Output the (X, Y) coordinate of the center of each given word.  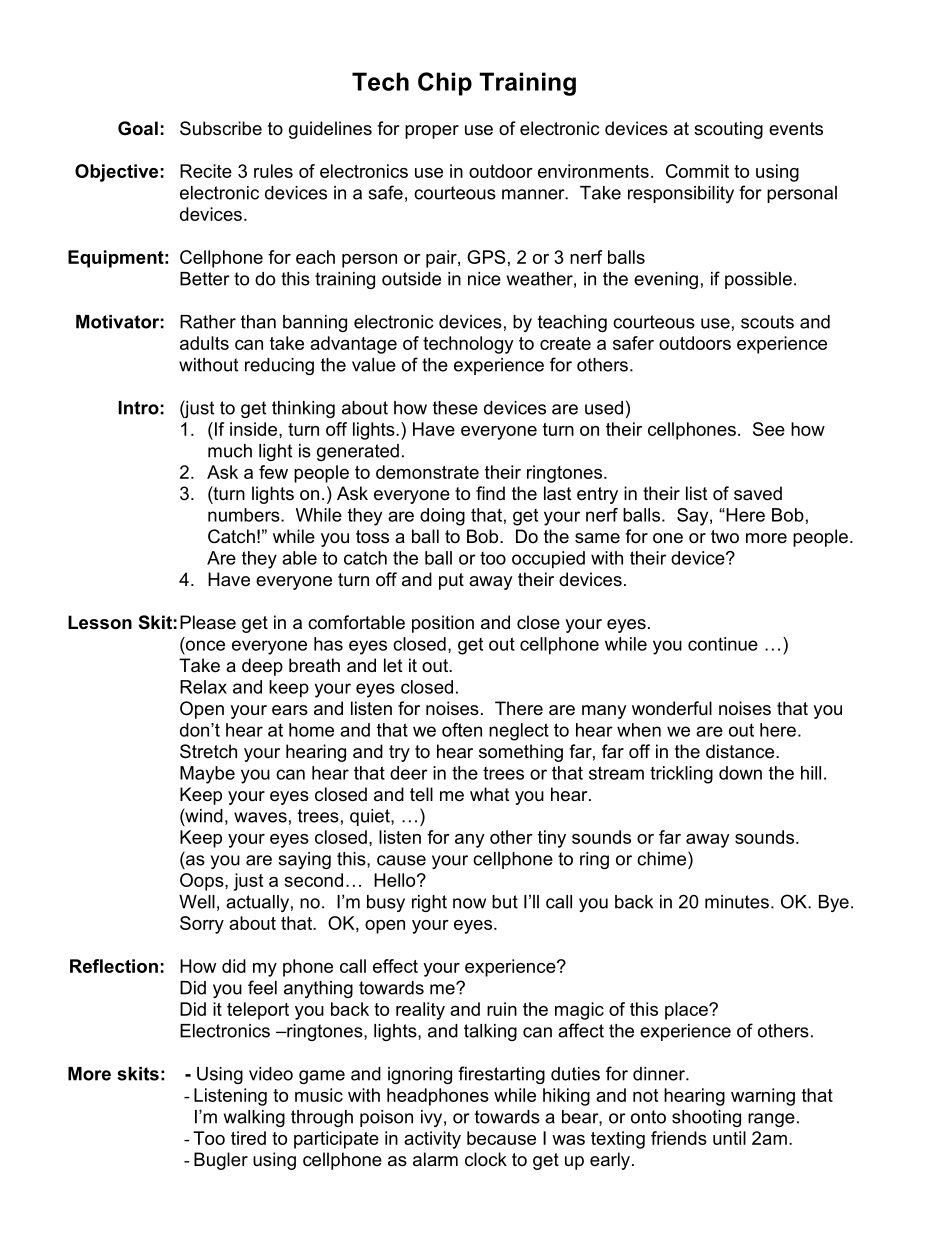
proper (432, 132)
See (769, 429)
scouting (728, 130)
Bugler (221, 1161)
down (740, 773)
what (490, 794)
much (230, 451)
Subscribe (221, 128)
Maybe (207, 775)
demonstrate (427, 472)
